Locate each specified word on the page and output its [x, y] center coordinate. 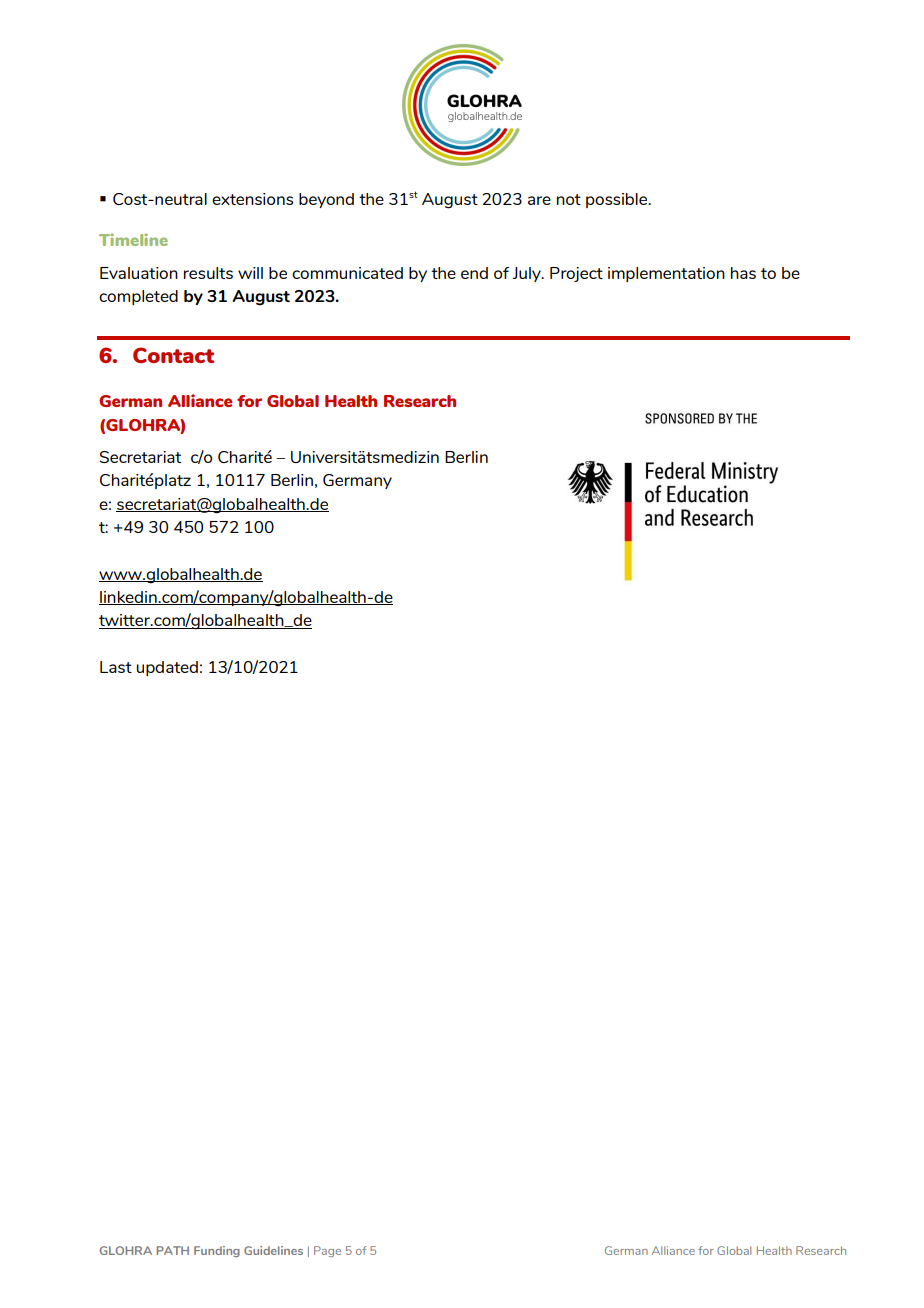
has [743, 273]
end [474, 273]
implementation [666, 274]
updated [167, 668]
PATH [172, 1250]
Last [116, 667]
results [208, 273]
